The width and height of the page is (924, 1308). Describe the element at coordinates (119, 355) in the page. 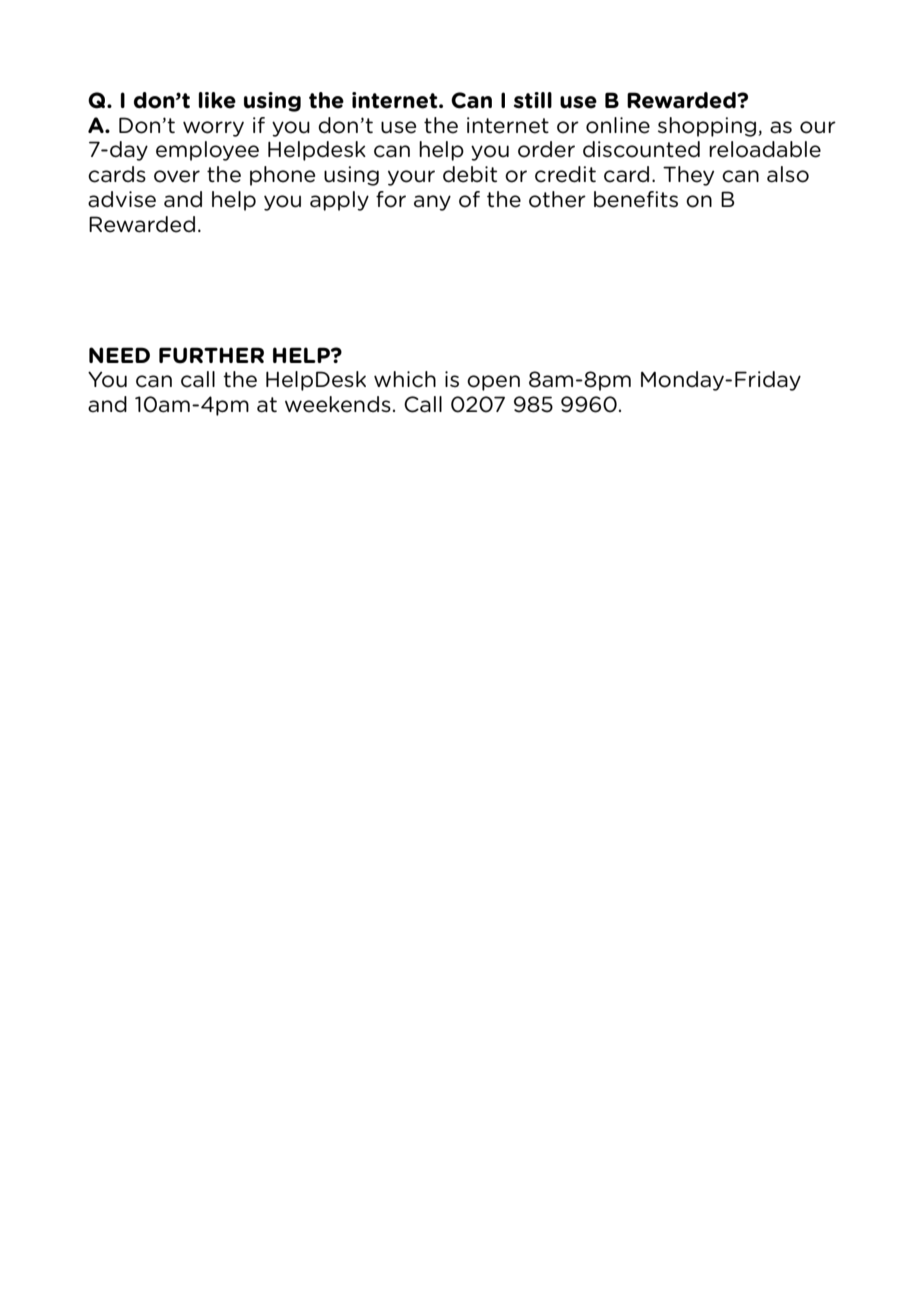

I see `NEED` at that location.
